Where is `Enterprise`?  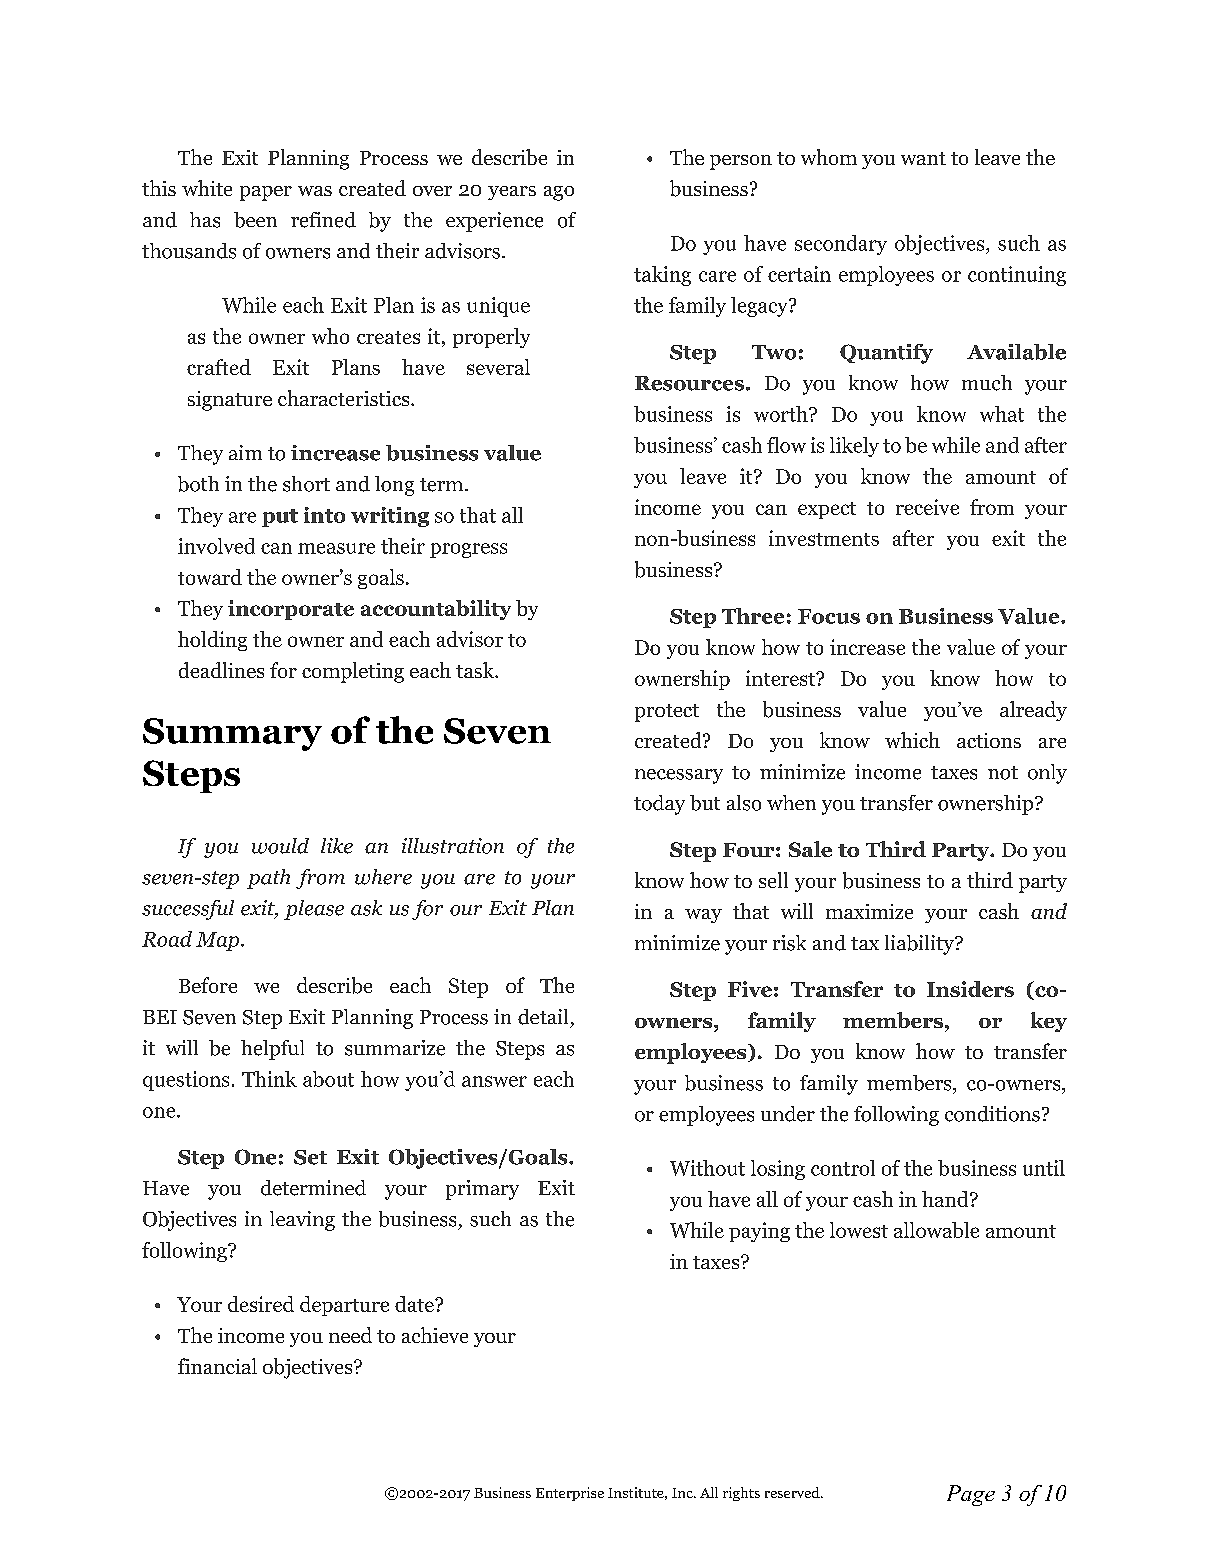 Enterprise is located at coordinates (570, 1494).
